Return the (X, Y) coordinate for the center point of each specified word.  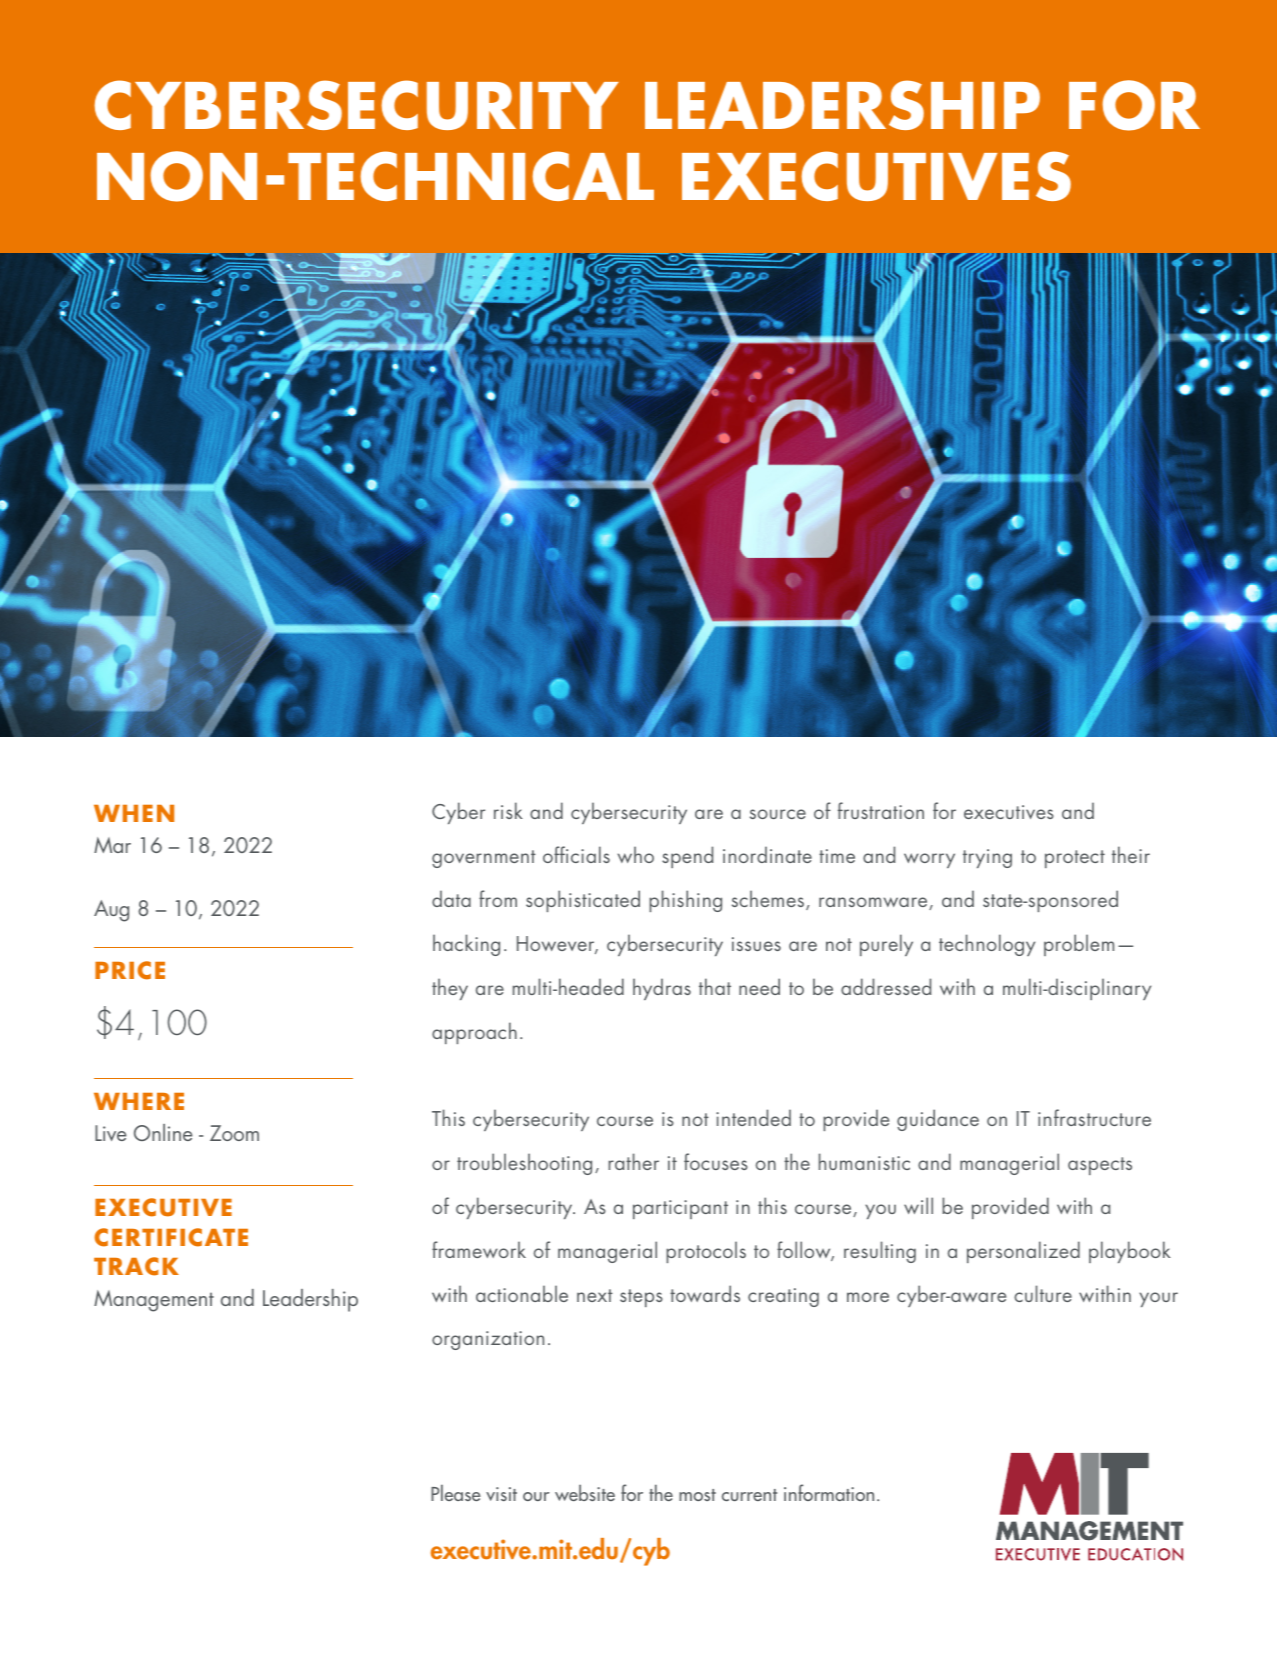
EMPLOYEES (683, 376)
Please (456, 1492)
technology (987, 945)
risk (508, 810)
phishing (685, 901)
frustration (881, 810)
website (585, 1492)
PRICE (130, 970)
